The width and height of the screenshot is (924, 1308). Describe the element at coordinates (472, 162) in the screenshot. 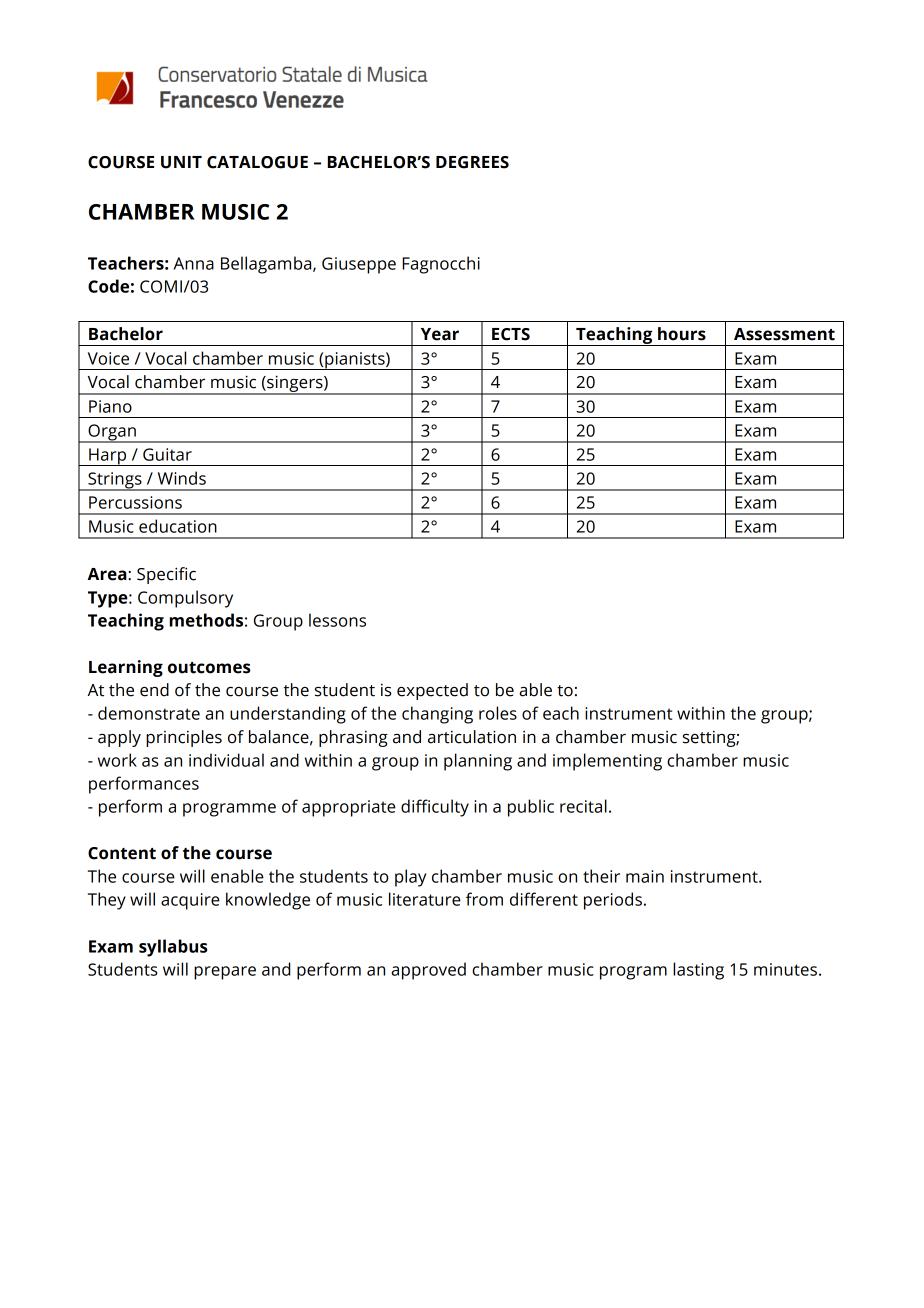

I see `DEGREES` at that location.
